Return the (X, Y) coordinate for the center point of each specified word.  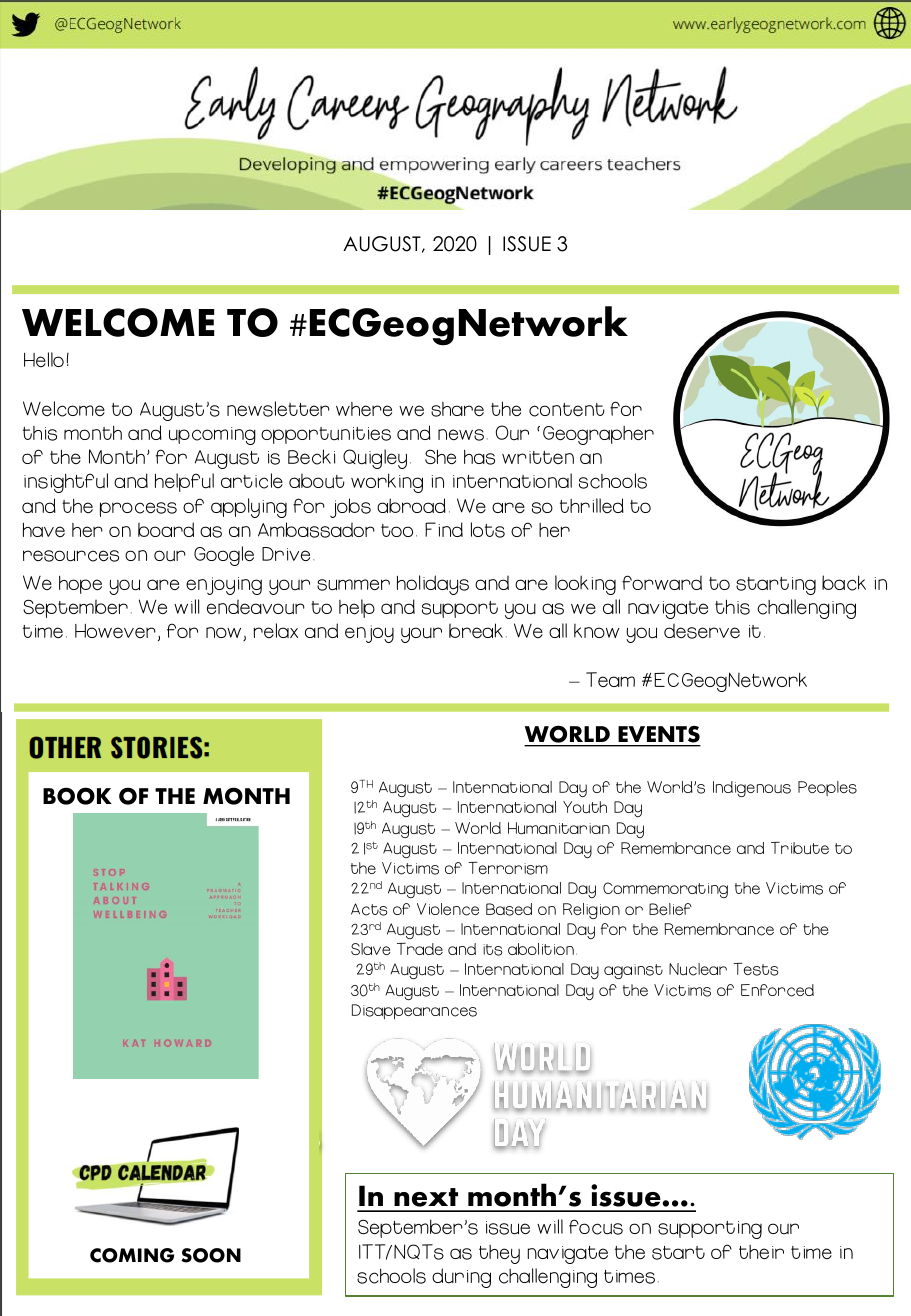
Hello (44, 359)
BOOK (77, 796)
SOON (211, 1255)
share (457, 409)
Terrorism (508, 868)
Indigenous (752, 789)
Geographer (598, 435)
